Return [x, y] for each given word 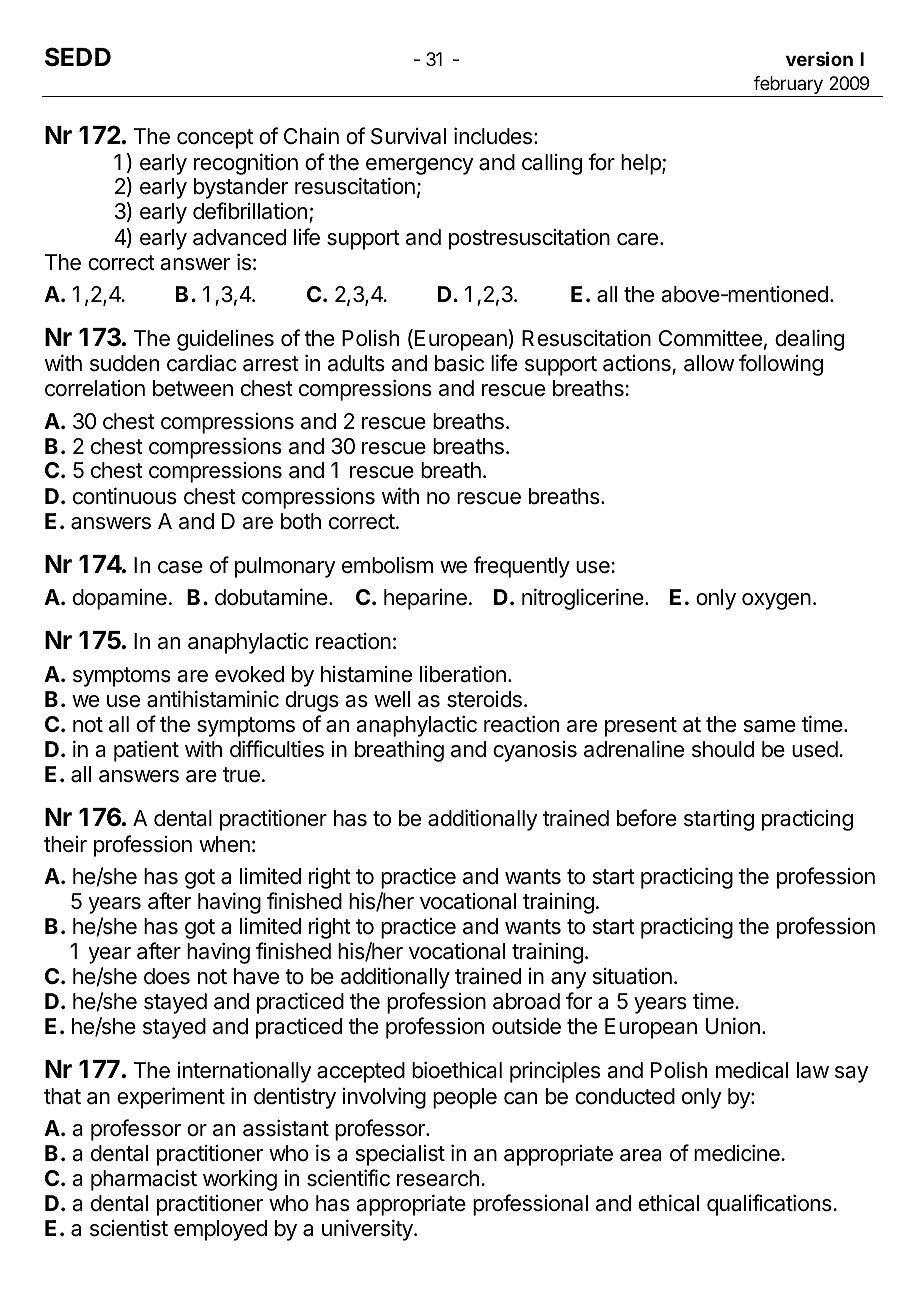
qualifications [769, 1205]
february [788, 86]
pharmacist [144, 1180]
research [438, 1178]
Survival [408, 136]
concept [215, 139]
